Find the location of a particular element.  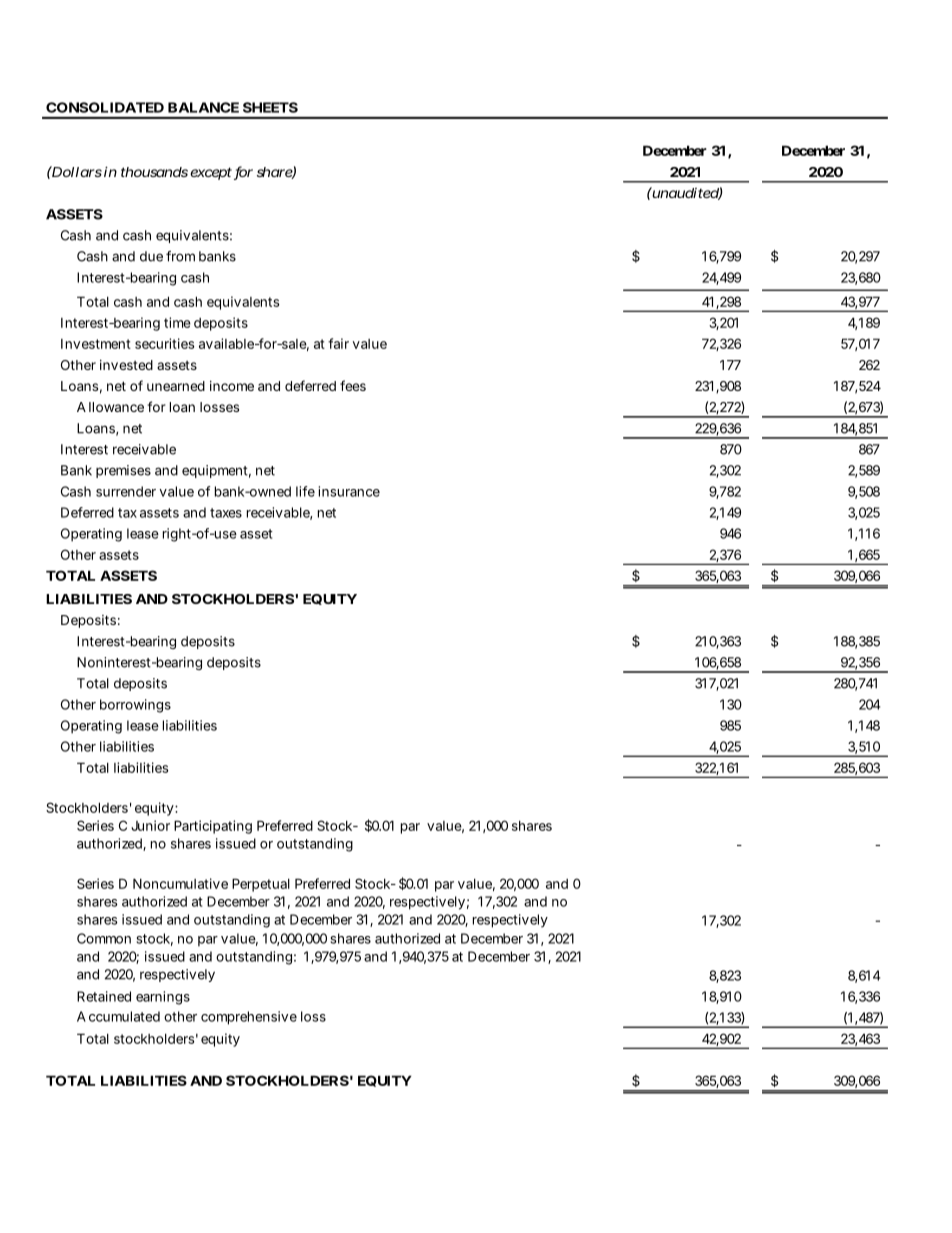

except is located at coordinates (211, 173).
